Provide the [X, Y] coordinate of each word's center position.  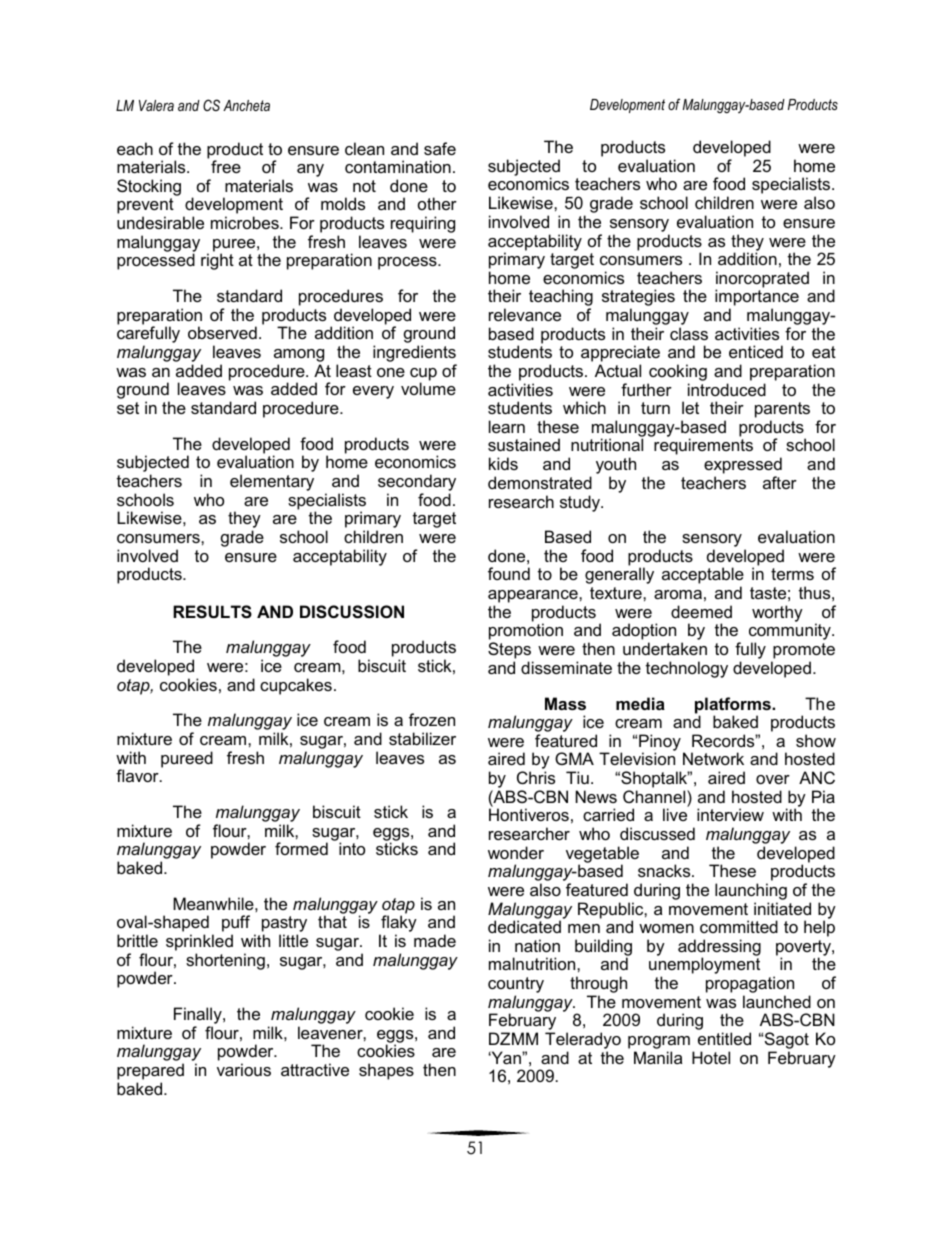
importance [757, 299]
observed [222, 332]
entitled [724, 1038]
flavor [138, 775]
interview [730, 814]
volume [428, 388]
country [516, 986]
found [509, 573]
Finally [199, 1017]
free [226, 166]
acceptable [703, 577]
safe [440, 148]
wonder [516, 852]
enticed [756, 351]
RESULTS [212, 612]
